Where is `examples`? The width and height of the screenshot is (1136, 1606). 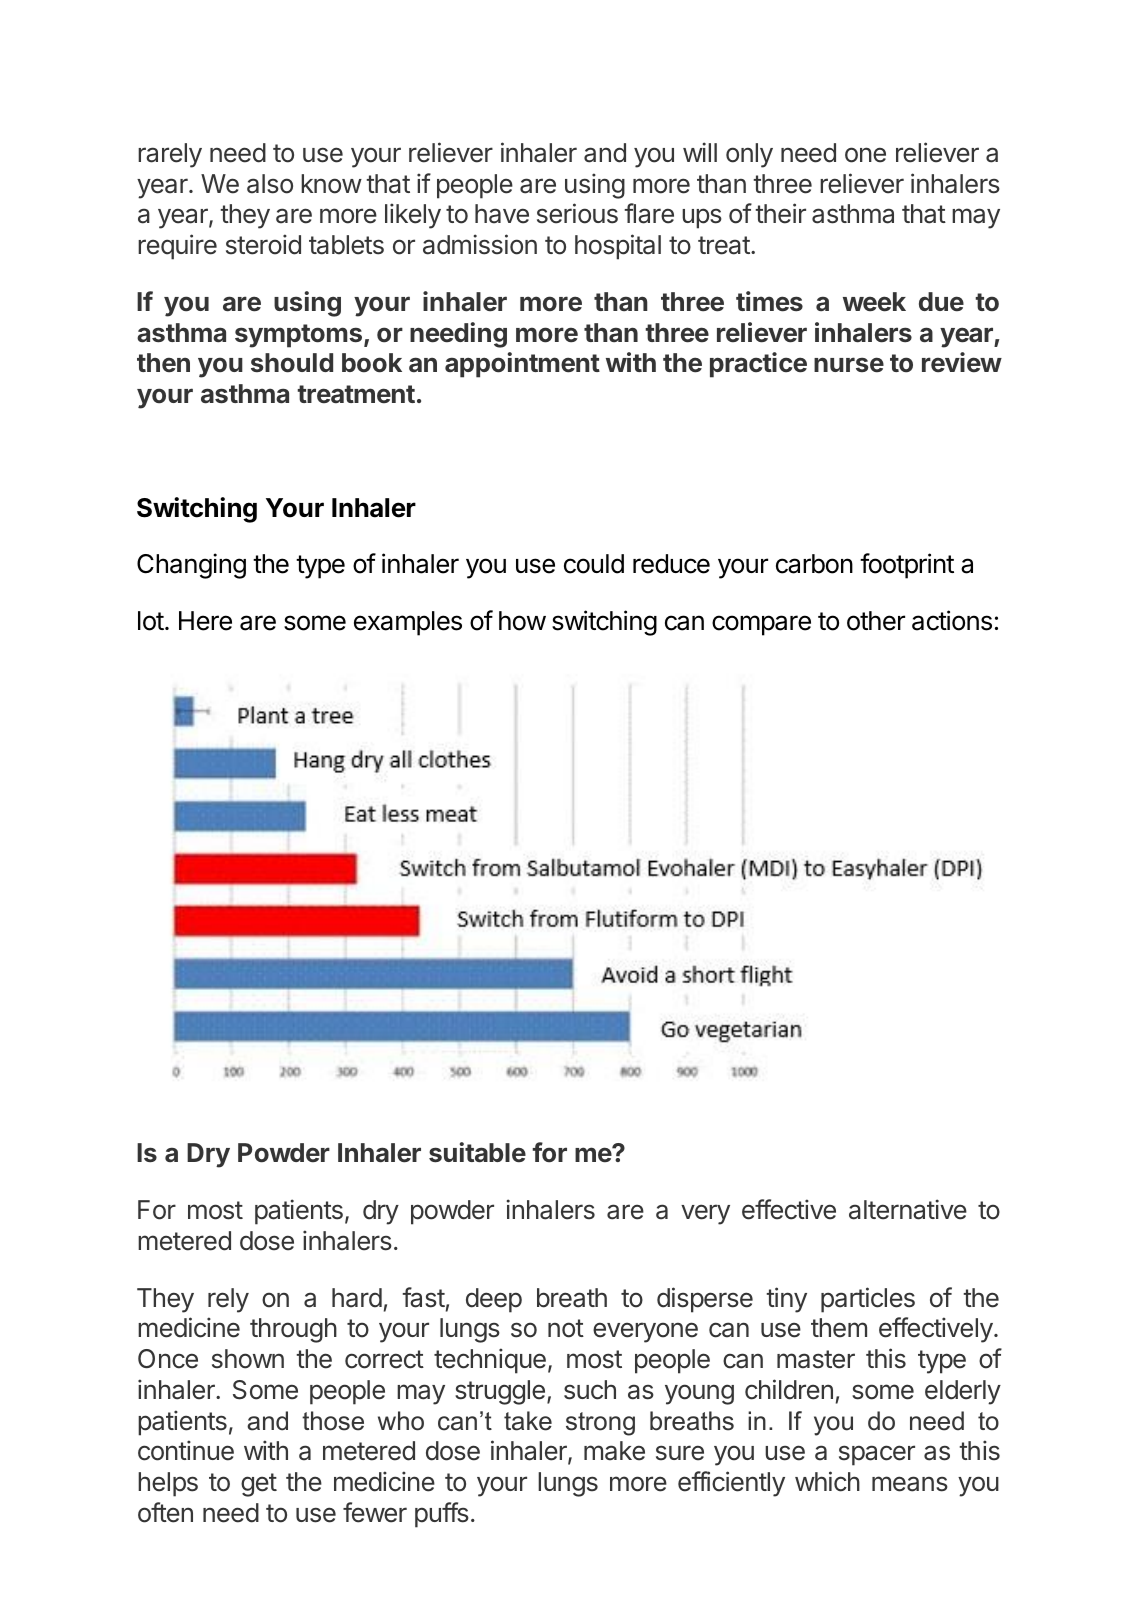 examples is located at coordinates (408, 623).
